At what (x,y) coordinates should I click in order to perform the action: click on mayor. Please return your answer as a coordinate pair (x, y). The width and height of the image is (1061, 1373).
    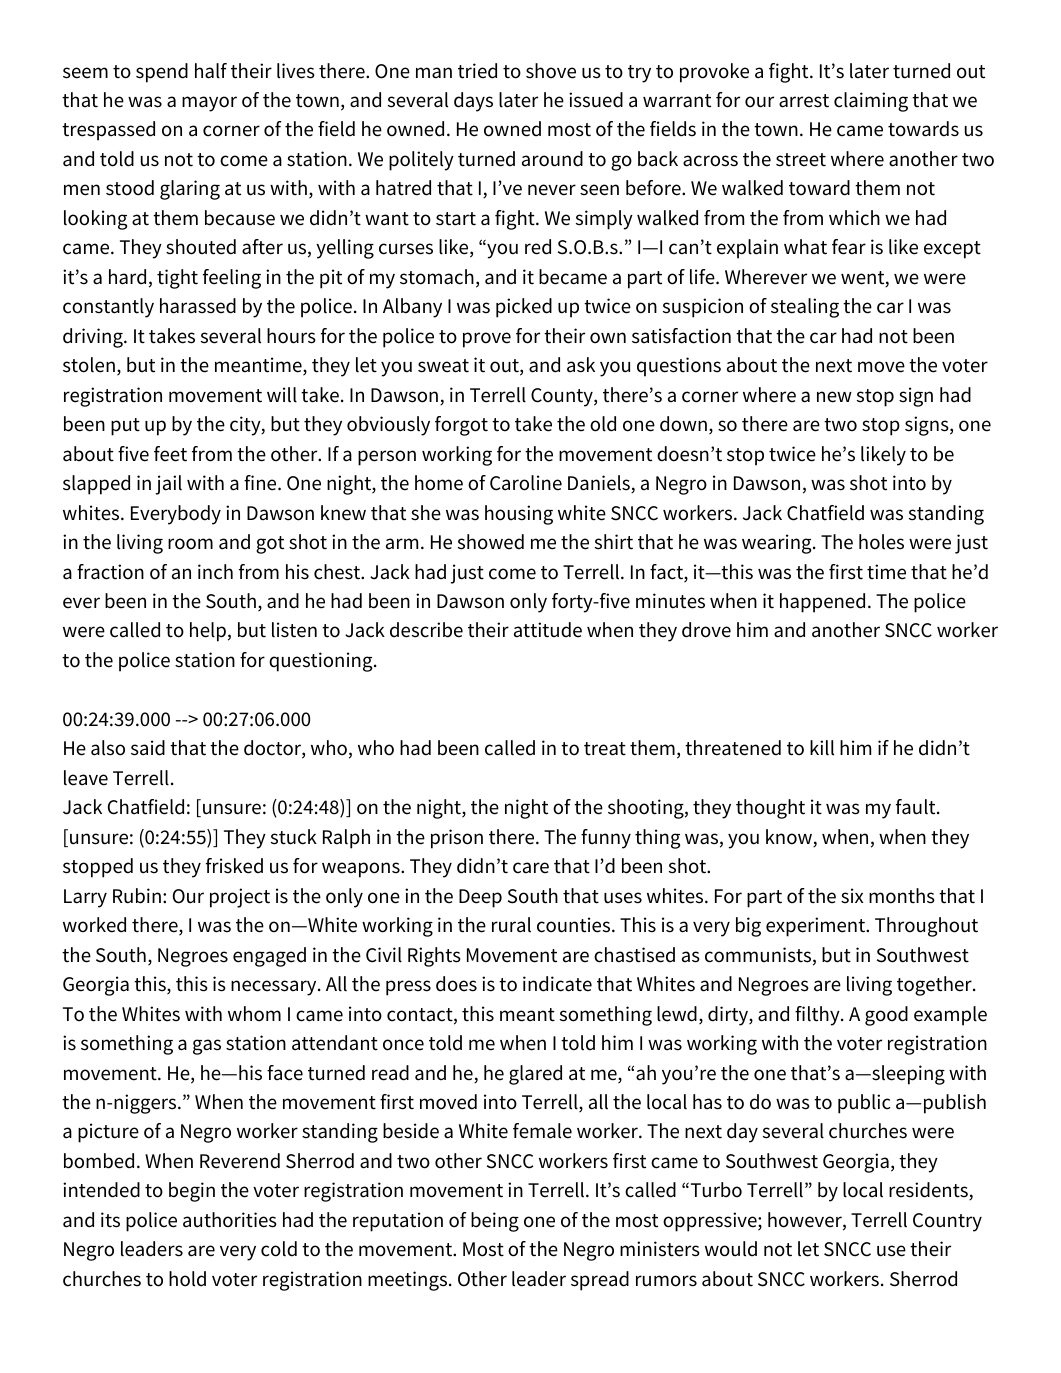
    Looking at the image, I should click on (209, 104).
